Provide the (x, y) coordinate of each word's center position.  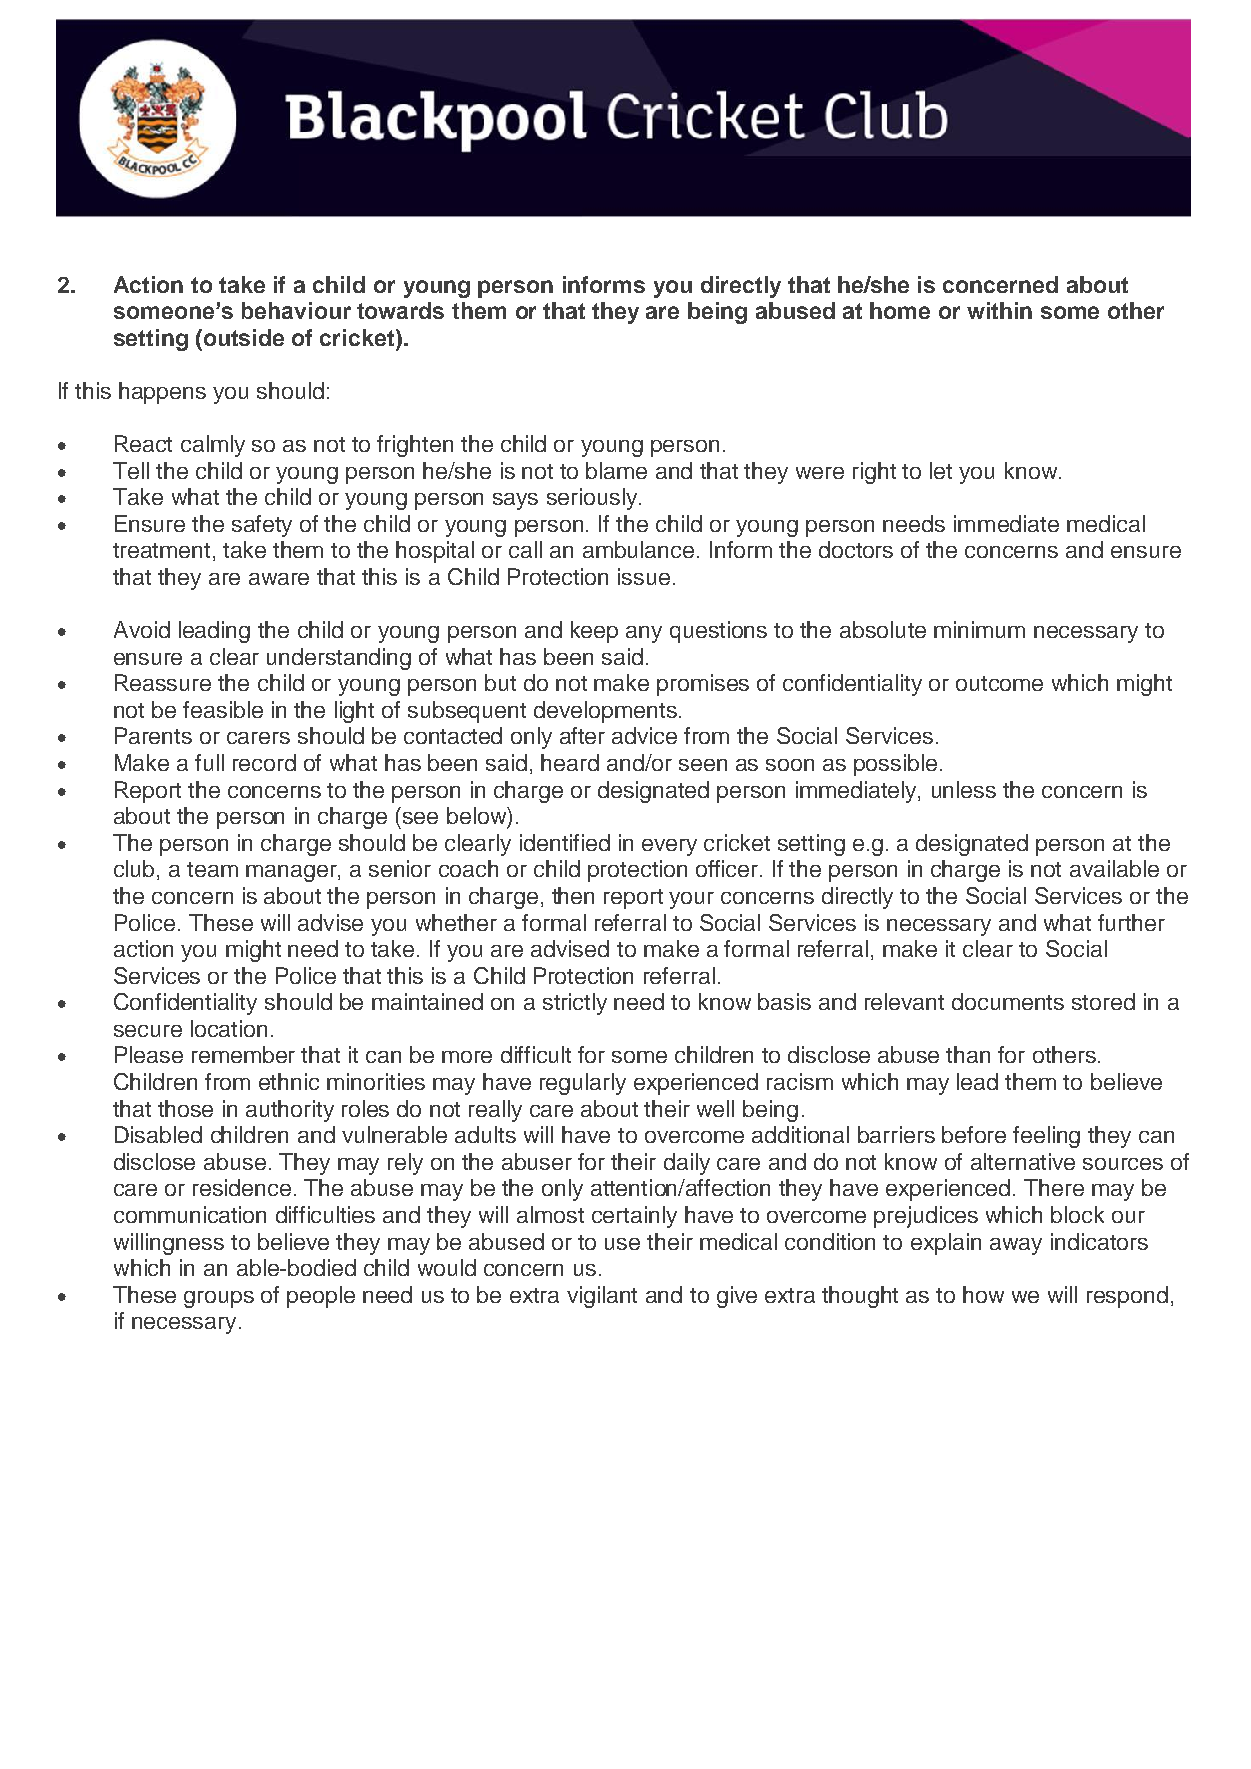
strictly (575, 1004)
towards (400, 310)
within (999, 310)
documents (1008, 1001)
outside (244, 337)
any (644, 634)
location (229, 1028)
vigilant (602, 1297)
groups (219, 1299)
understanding (339, 659)
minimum (979, 629)
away (1016, 1246)
